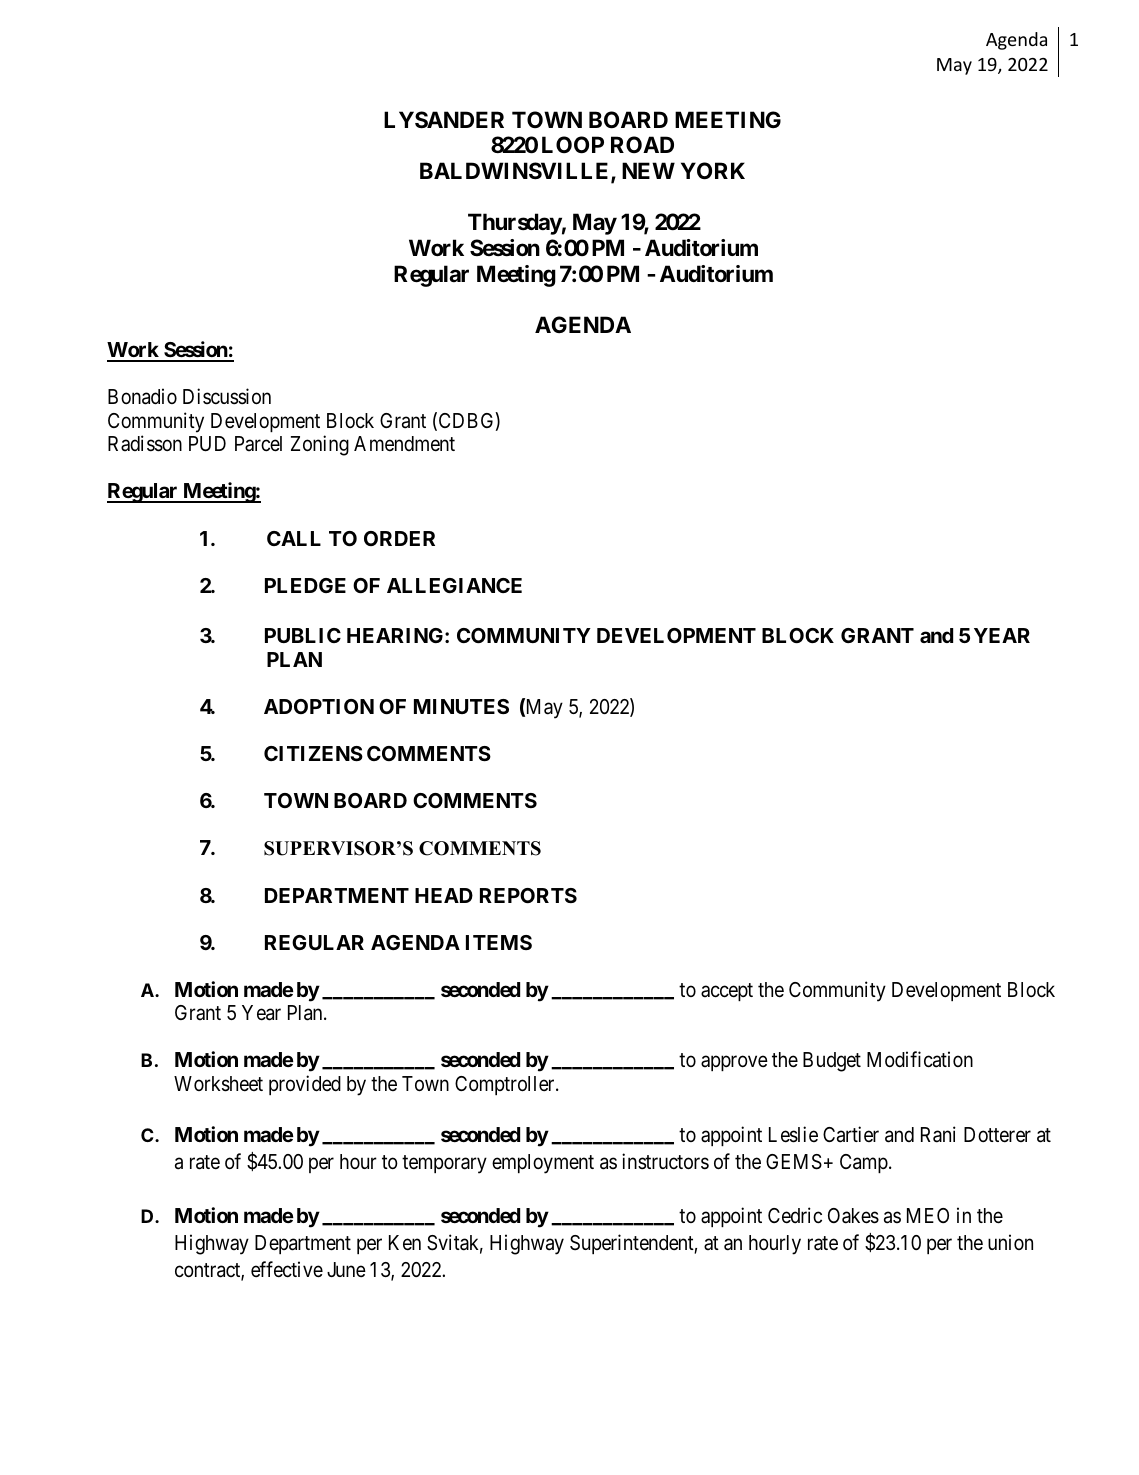 Image resolution: width=1139 pixels, height=1475 pixels. I want to click on YORK, so click(713, 171).
